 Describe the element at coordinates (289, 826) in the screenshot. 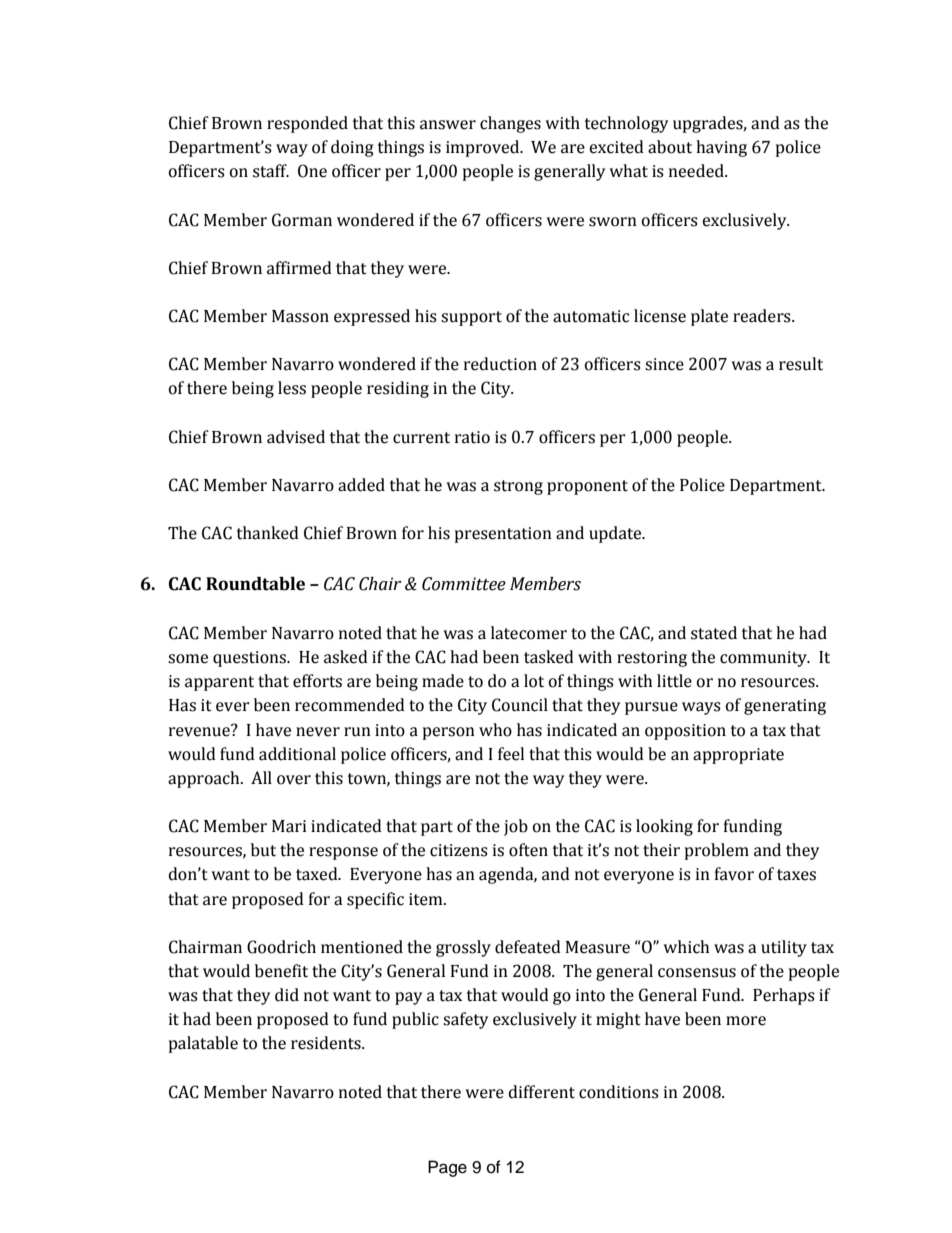

I see `Mari` at that location.
